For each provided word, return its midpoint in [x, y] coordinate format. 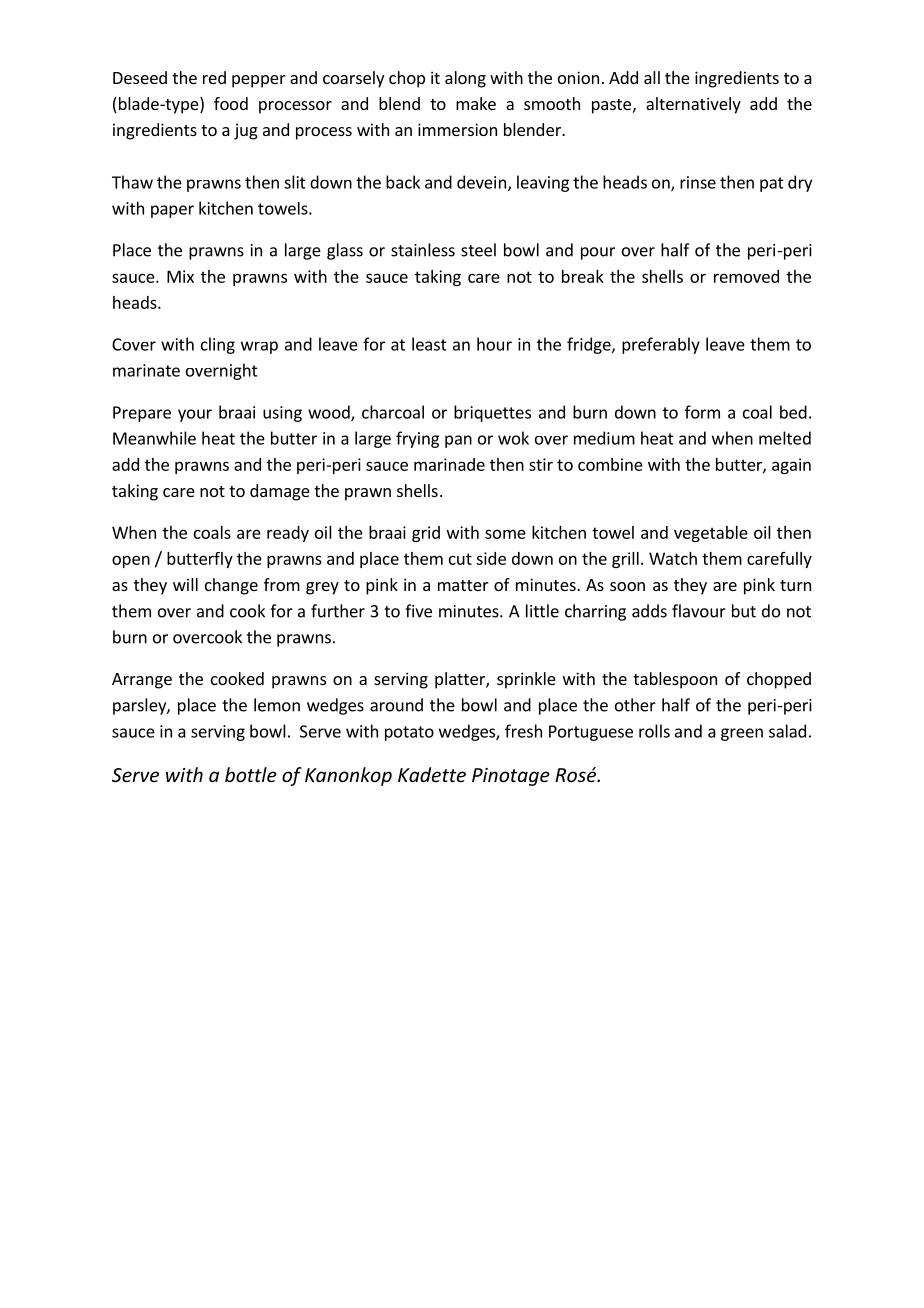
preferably [661, 345]
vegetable [711, 534]
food [231, 103]
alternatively [693, 105]
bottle [251, 774]
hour [494, 344]
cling [218, 345]
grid [426, 534]
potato [409, 733]
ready [288, 534]
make [476, 103]
